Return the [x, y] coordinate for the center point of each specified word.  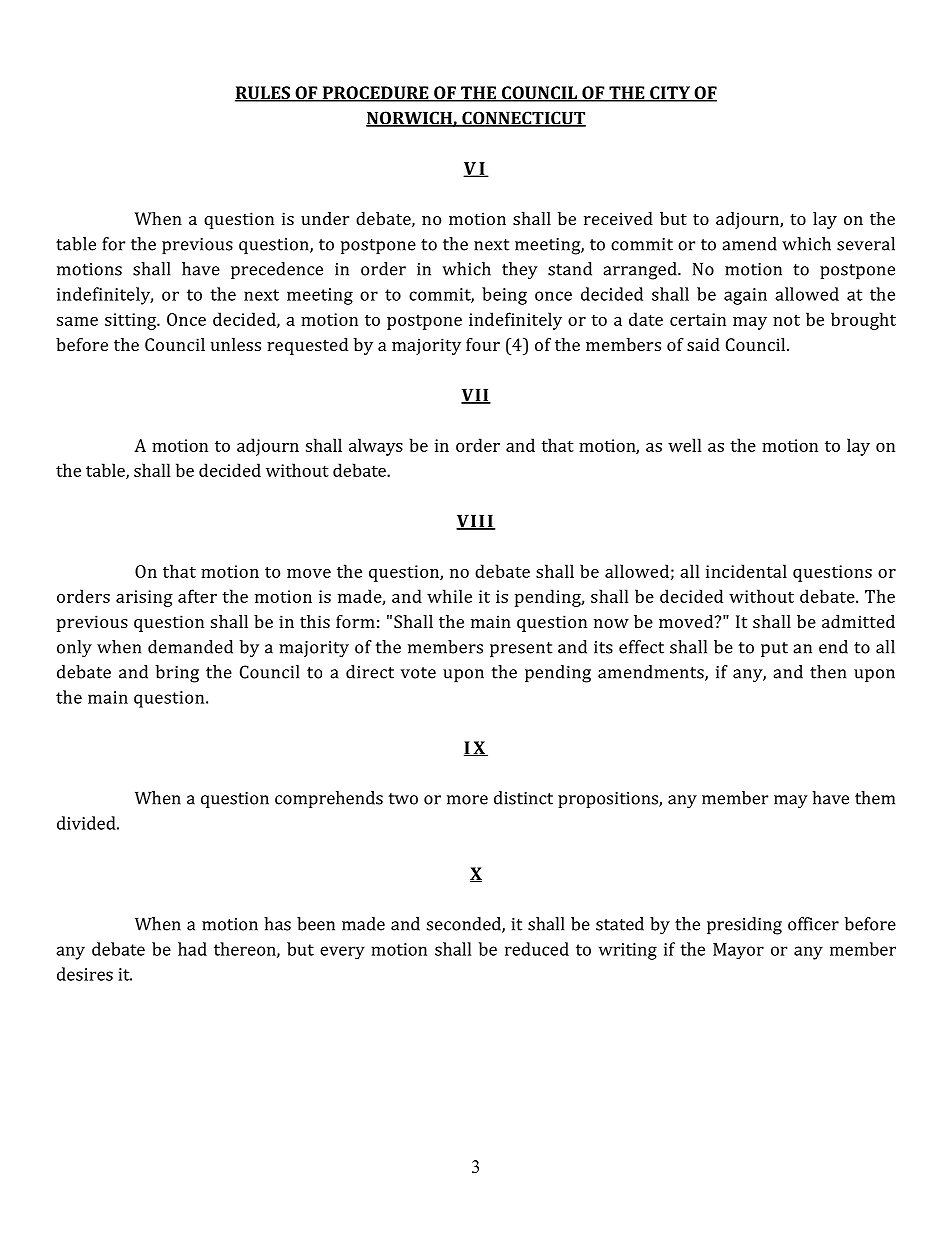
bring [177, 674]
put [774, 649]
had [192, 949]
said [703, 344]
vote [418, 673]
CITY [670, 94]
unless [236, 344]
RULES [263, 94]
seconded [465, 925]
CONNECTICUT [523, 119]
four [483, 344]
